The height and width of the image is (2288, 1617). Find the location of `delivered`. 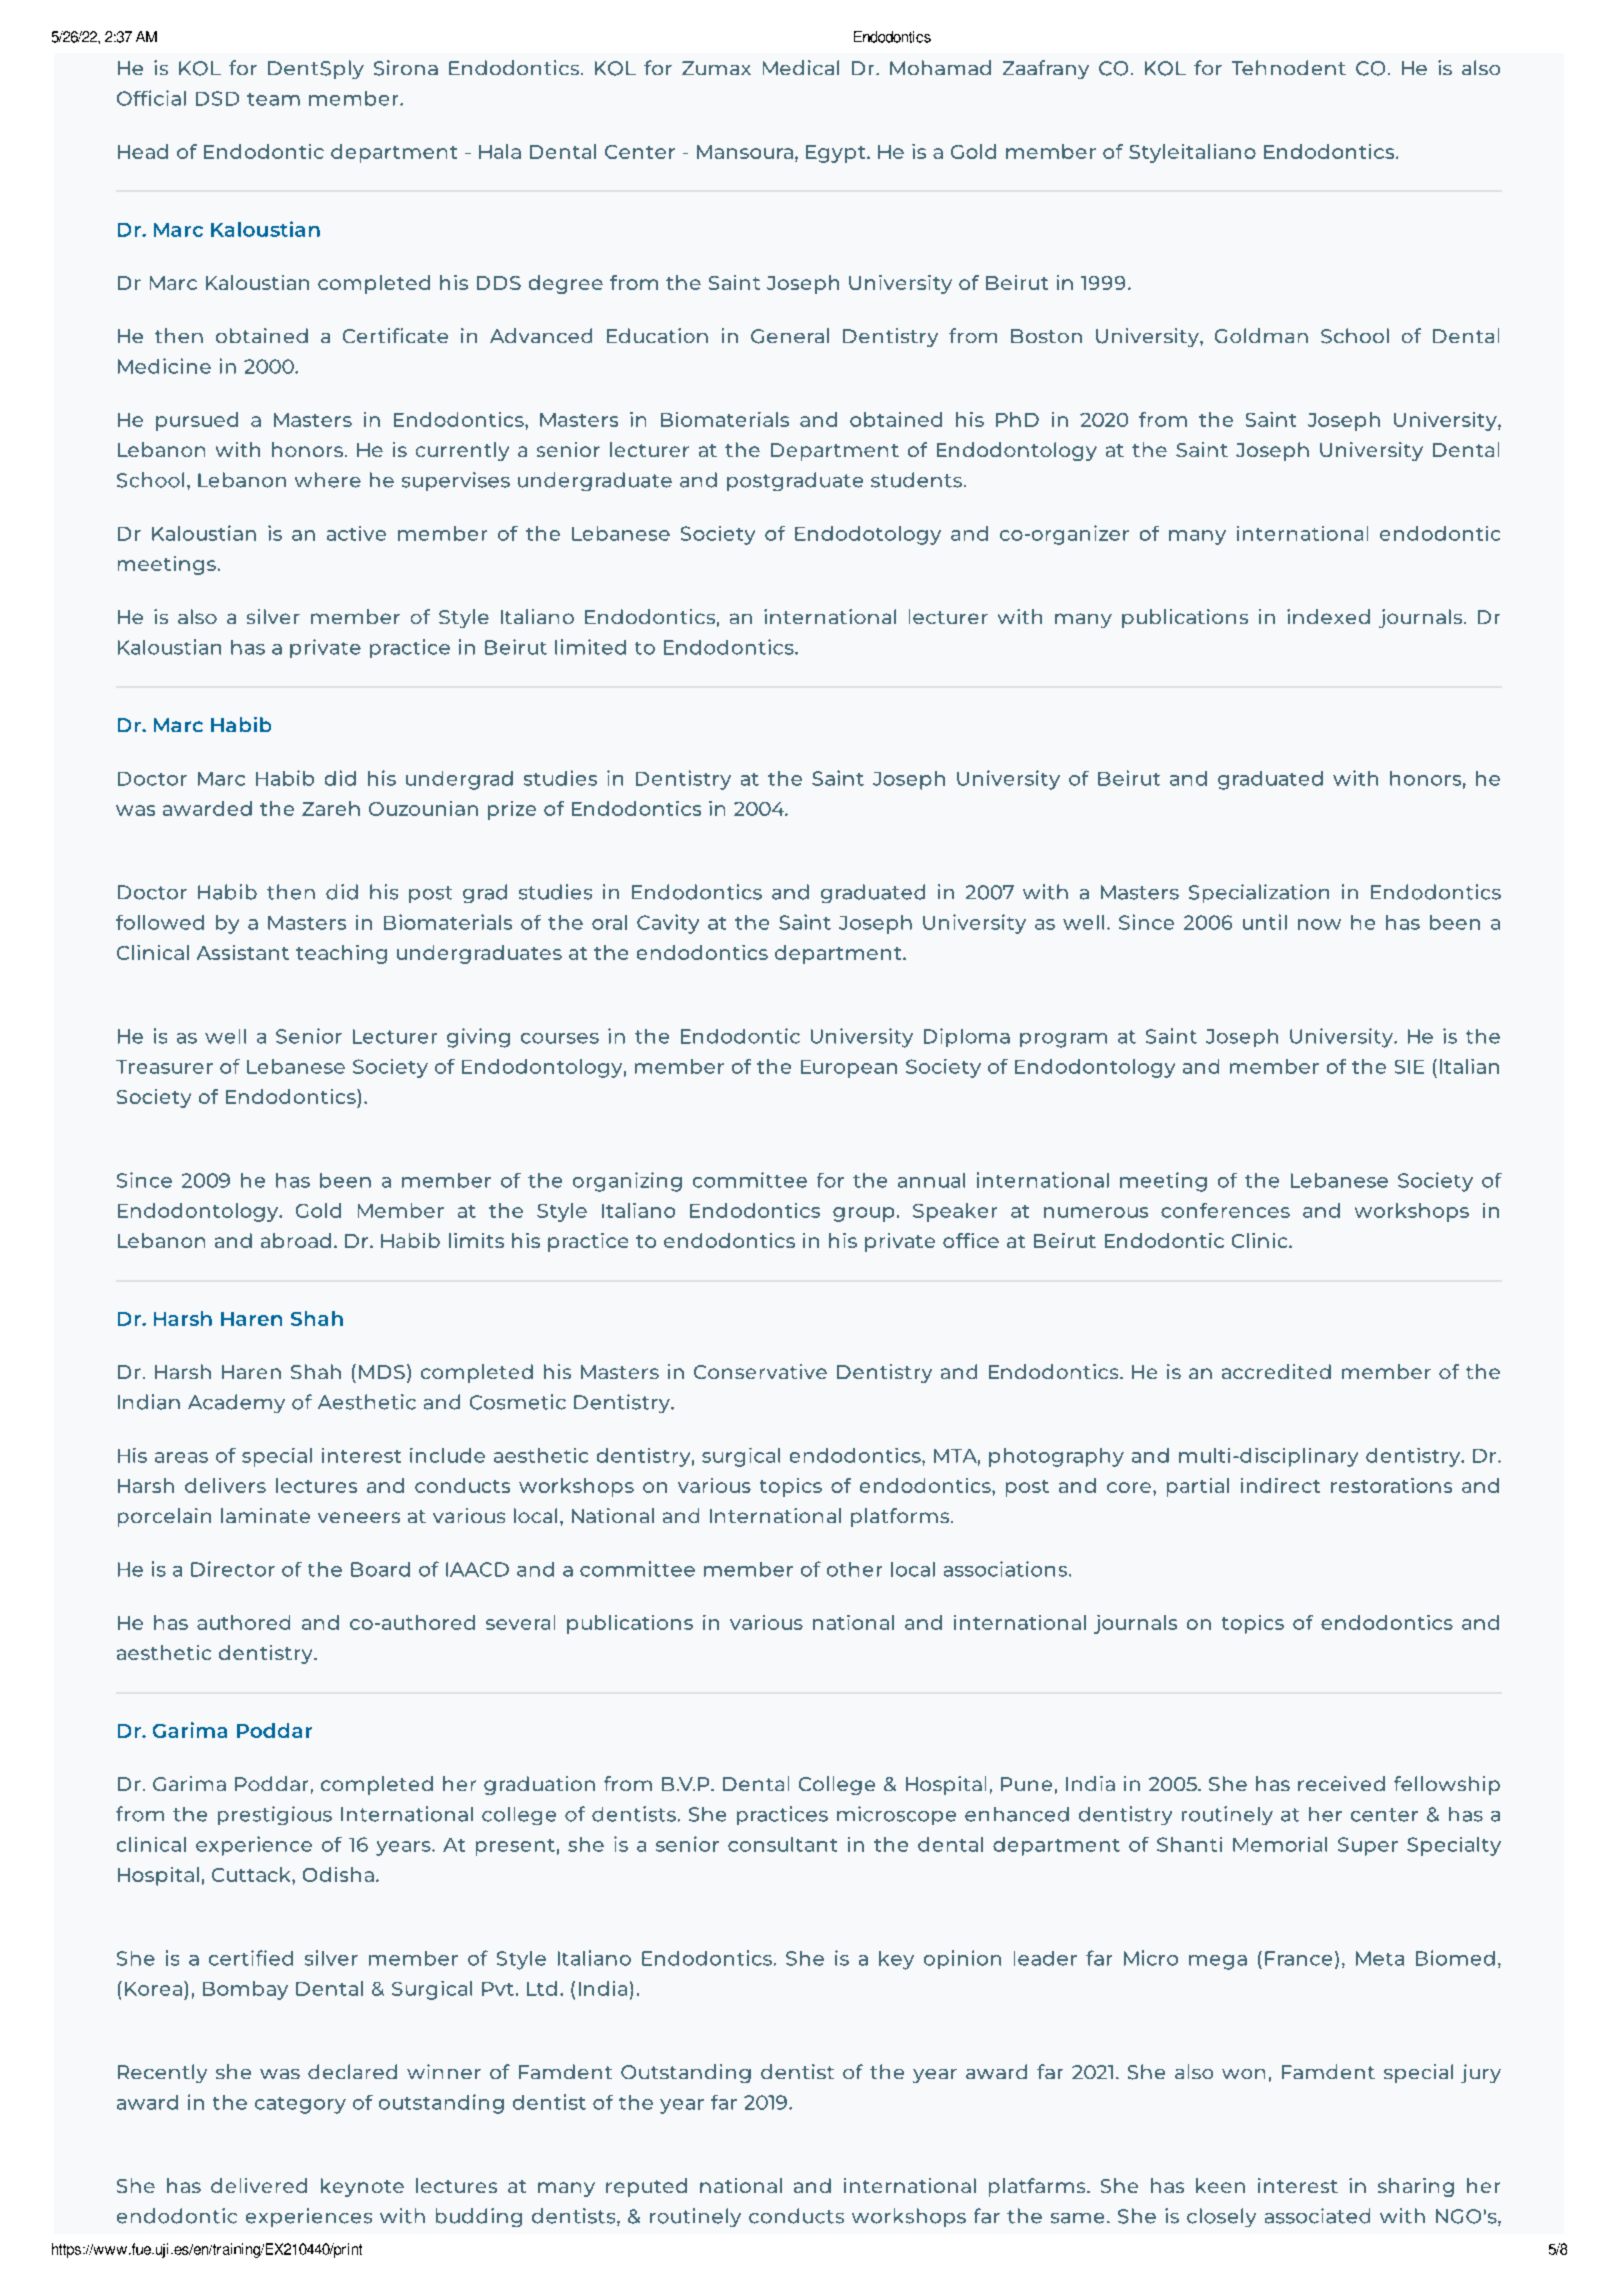

delivered is located at coordinates (259, 2185).
